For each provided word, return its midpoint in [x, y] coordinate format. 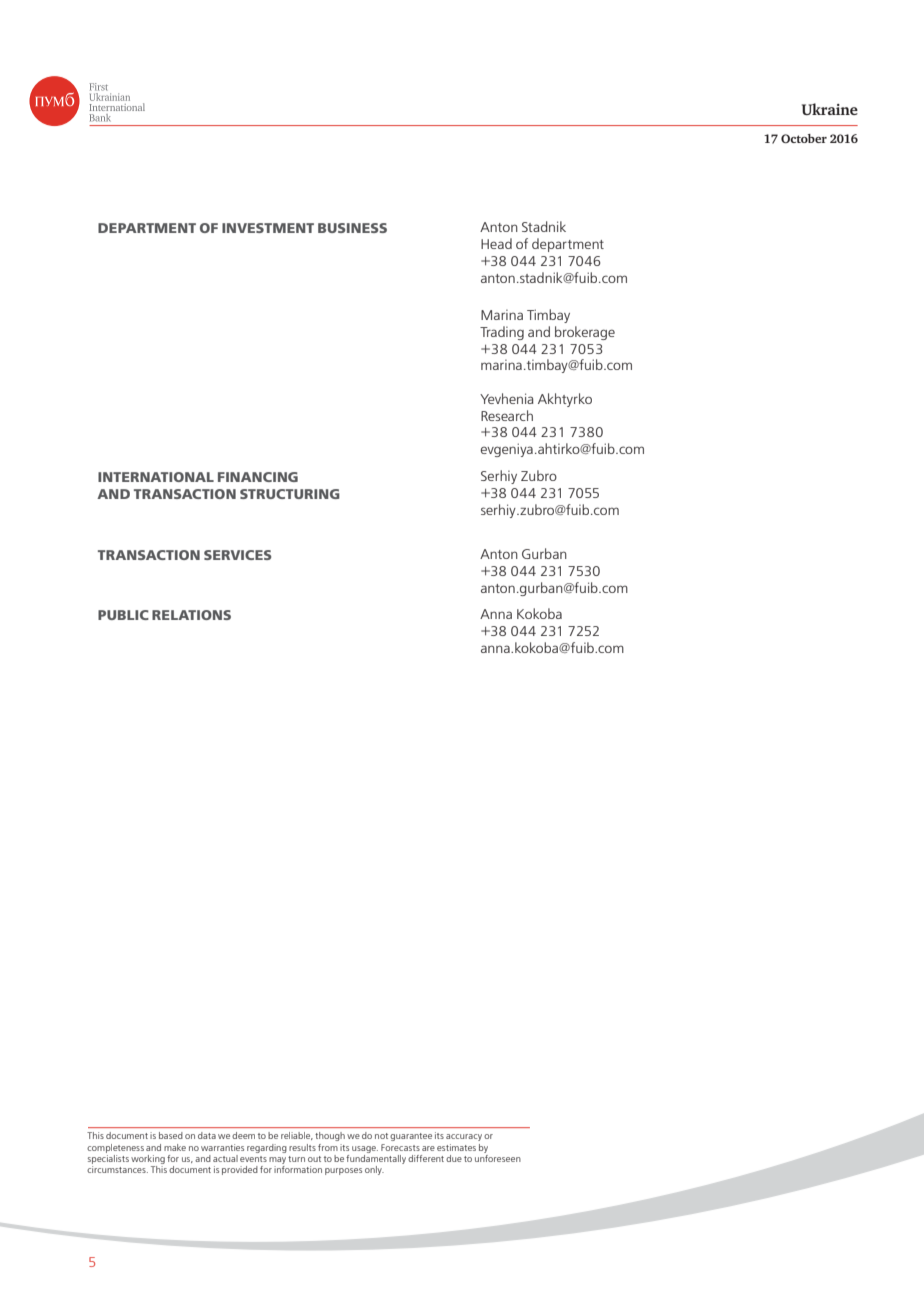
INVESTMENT [268, 228]
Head [496, 243]
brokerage [585, 333]
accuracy [464, 1137]
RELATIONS [191, 615]
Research [507, 415]
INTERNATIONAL [156, 477]
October [804, 138]
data [207, 1135]
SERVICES [237, 555]
